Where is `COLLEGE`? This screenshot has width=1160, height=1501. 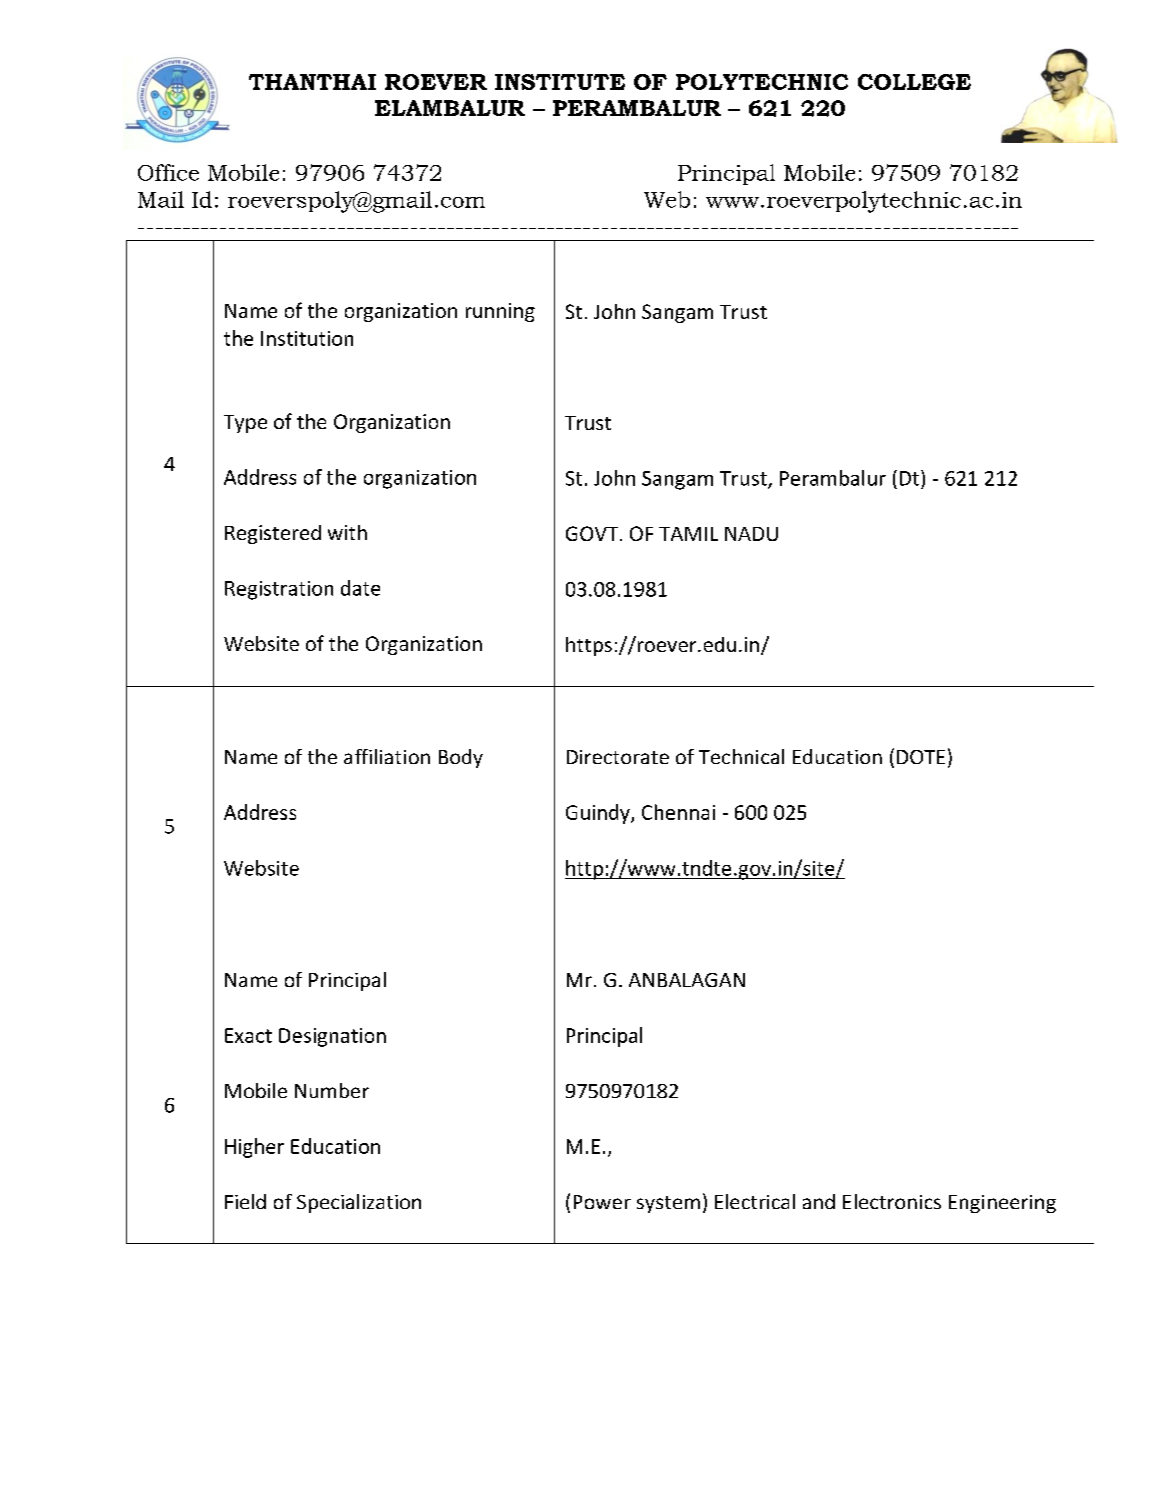
COLLEGE is located at coordinates (914, 82).
